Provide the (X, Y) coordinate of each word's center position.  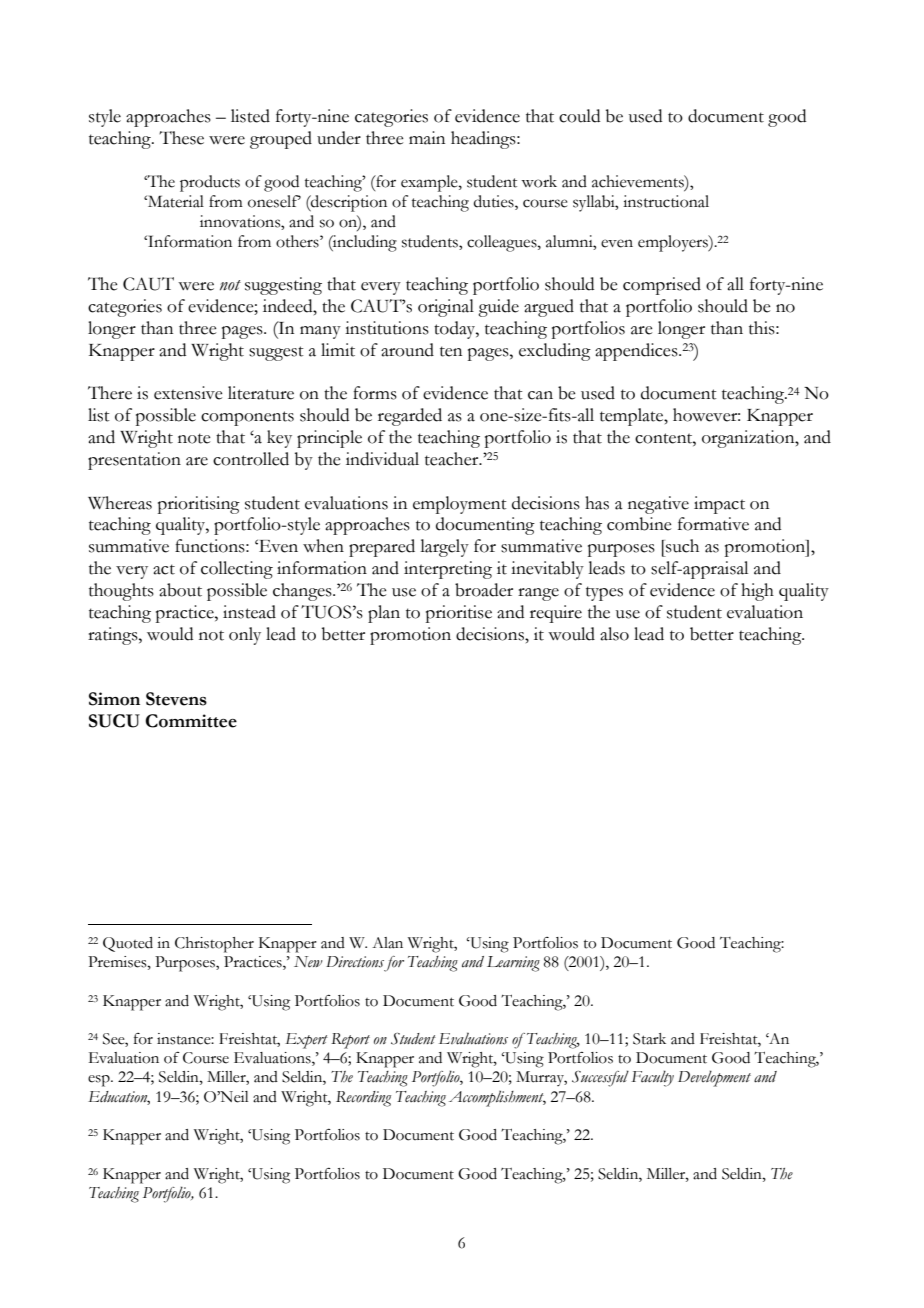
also (614, 634)
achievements (639, 181)
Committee (191, 721)
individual (382, 459)
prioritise (459, 614)
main (427, 138)
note (194, 438)
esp (100, 1081)
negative (658, 505)
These (181, 138)
